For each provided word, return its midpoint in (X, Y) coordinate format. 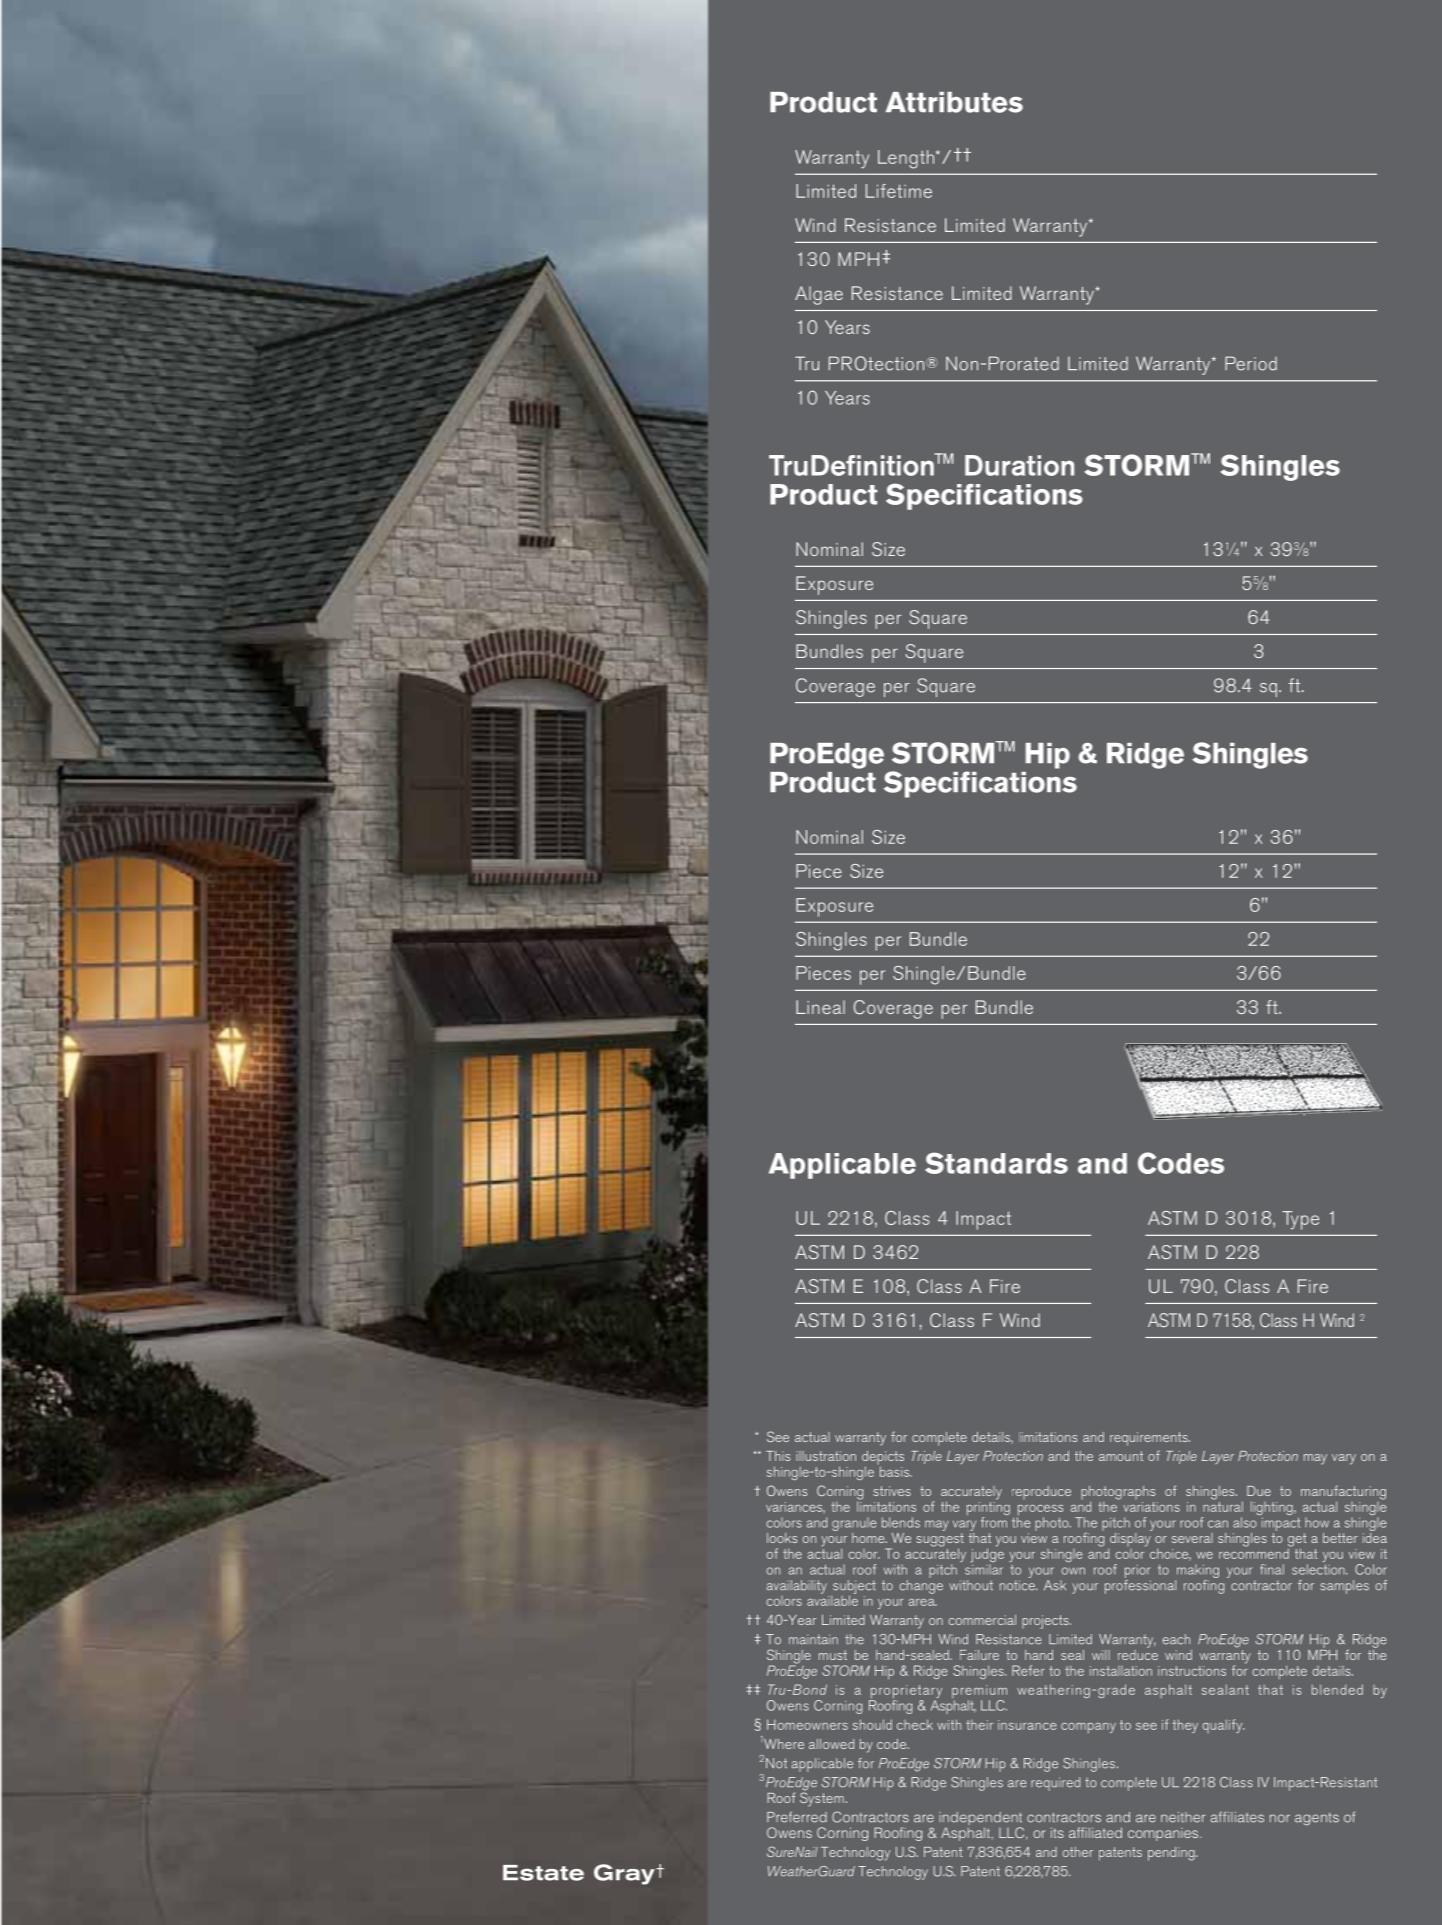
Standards (996, 1163)
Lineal (820, 1007)
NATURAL (1223, 1505)
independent (980, 1820)
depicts (883, 1459)
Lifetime (899, 191)
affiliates (1237, 1817)
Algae (819, 295)
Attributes (954, 102)
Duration (1019, 465)
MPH (858, 259)
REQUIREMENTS (1150, 1439)
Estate (543, 1873)
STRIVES (892, 1491)
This (778, 1456)
